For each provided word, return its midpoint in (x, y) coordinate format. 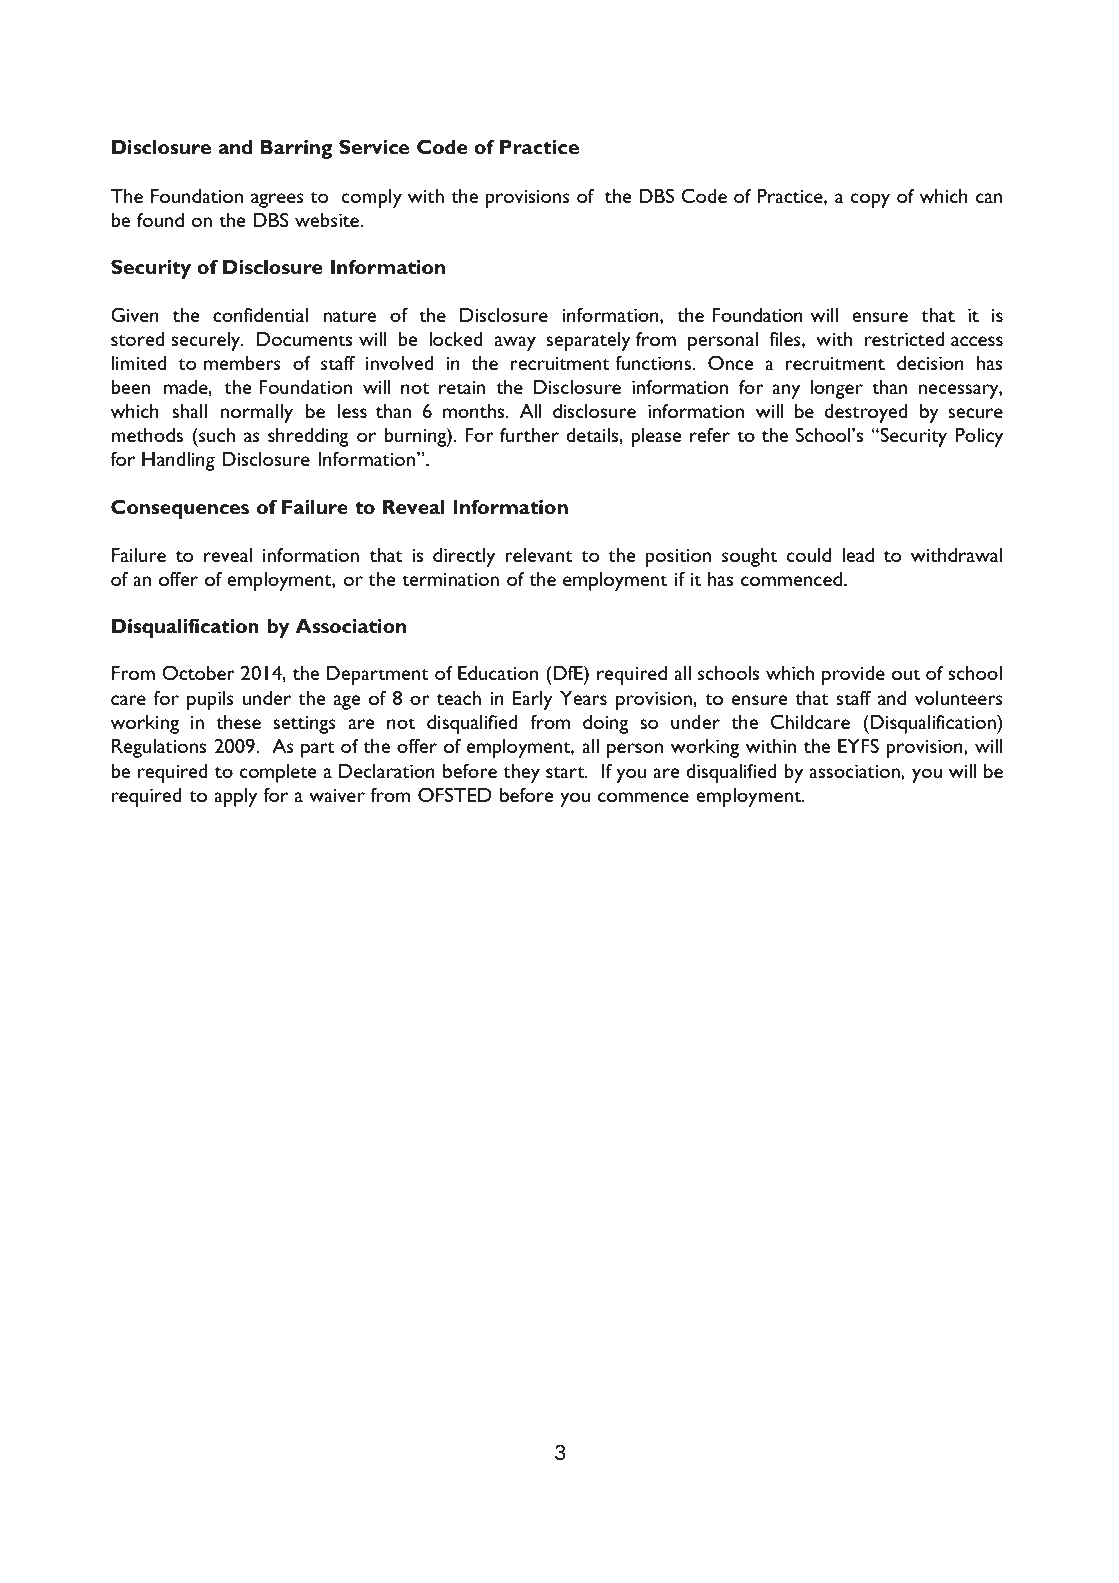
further (529, 434)
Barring (296, 149)
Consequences (180, 509)
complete (278, 773)
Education (498, 673)
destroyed (866, 413)
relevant (538, 555)
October (198, 672)
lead (858, 555)
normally (257, 413)
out (906, 674)
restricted (904, 339)
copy (870, 200)
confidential (260, 314)
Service (374, 146)
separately (588, 341)
